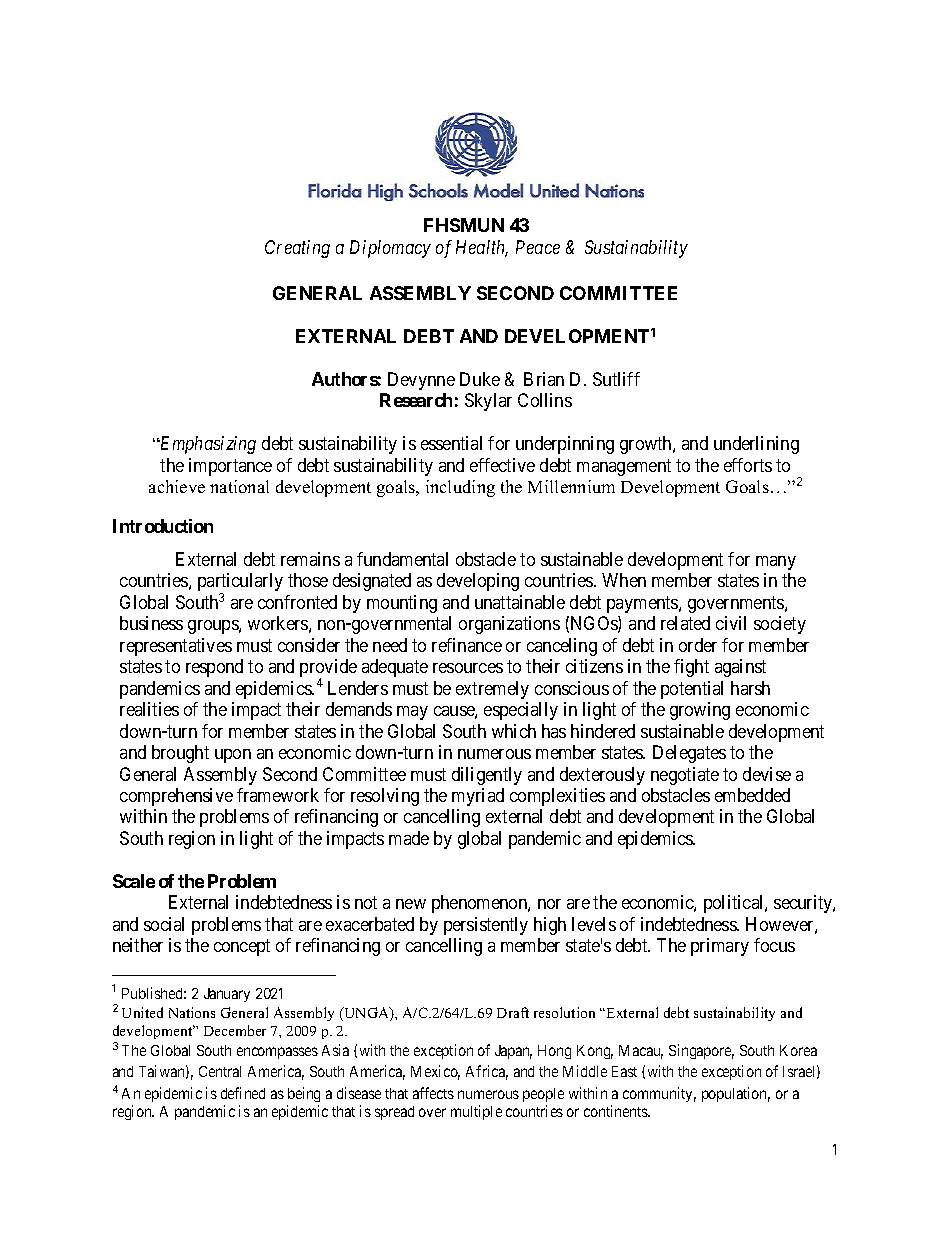 The image size is (952, 1233). What do you see at coordinates (720, 947) in the screenshot?
I see `primary` at bounding box center [720, 947].
